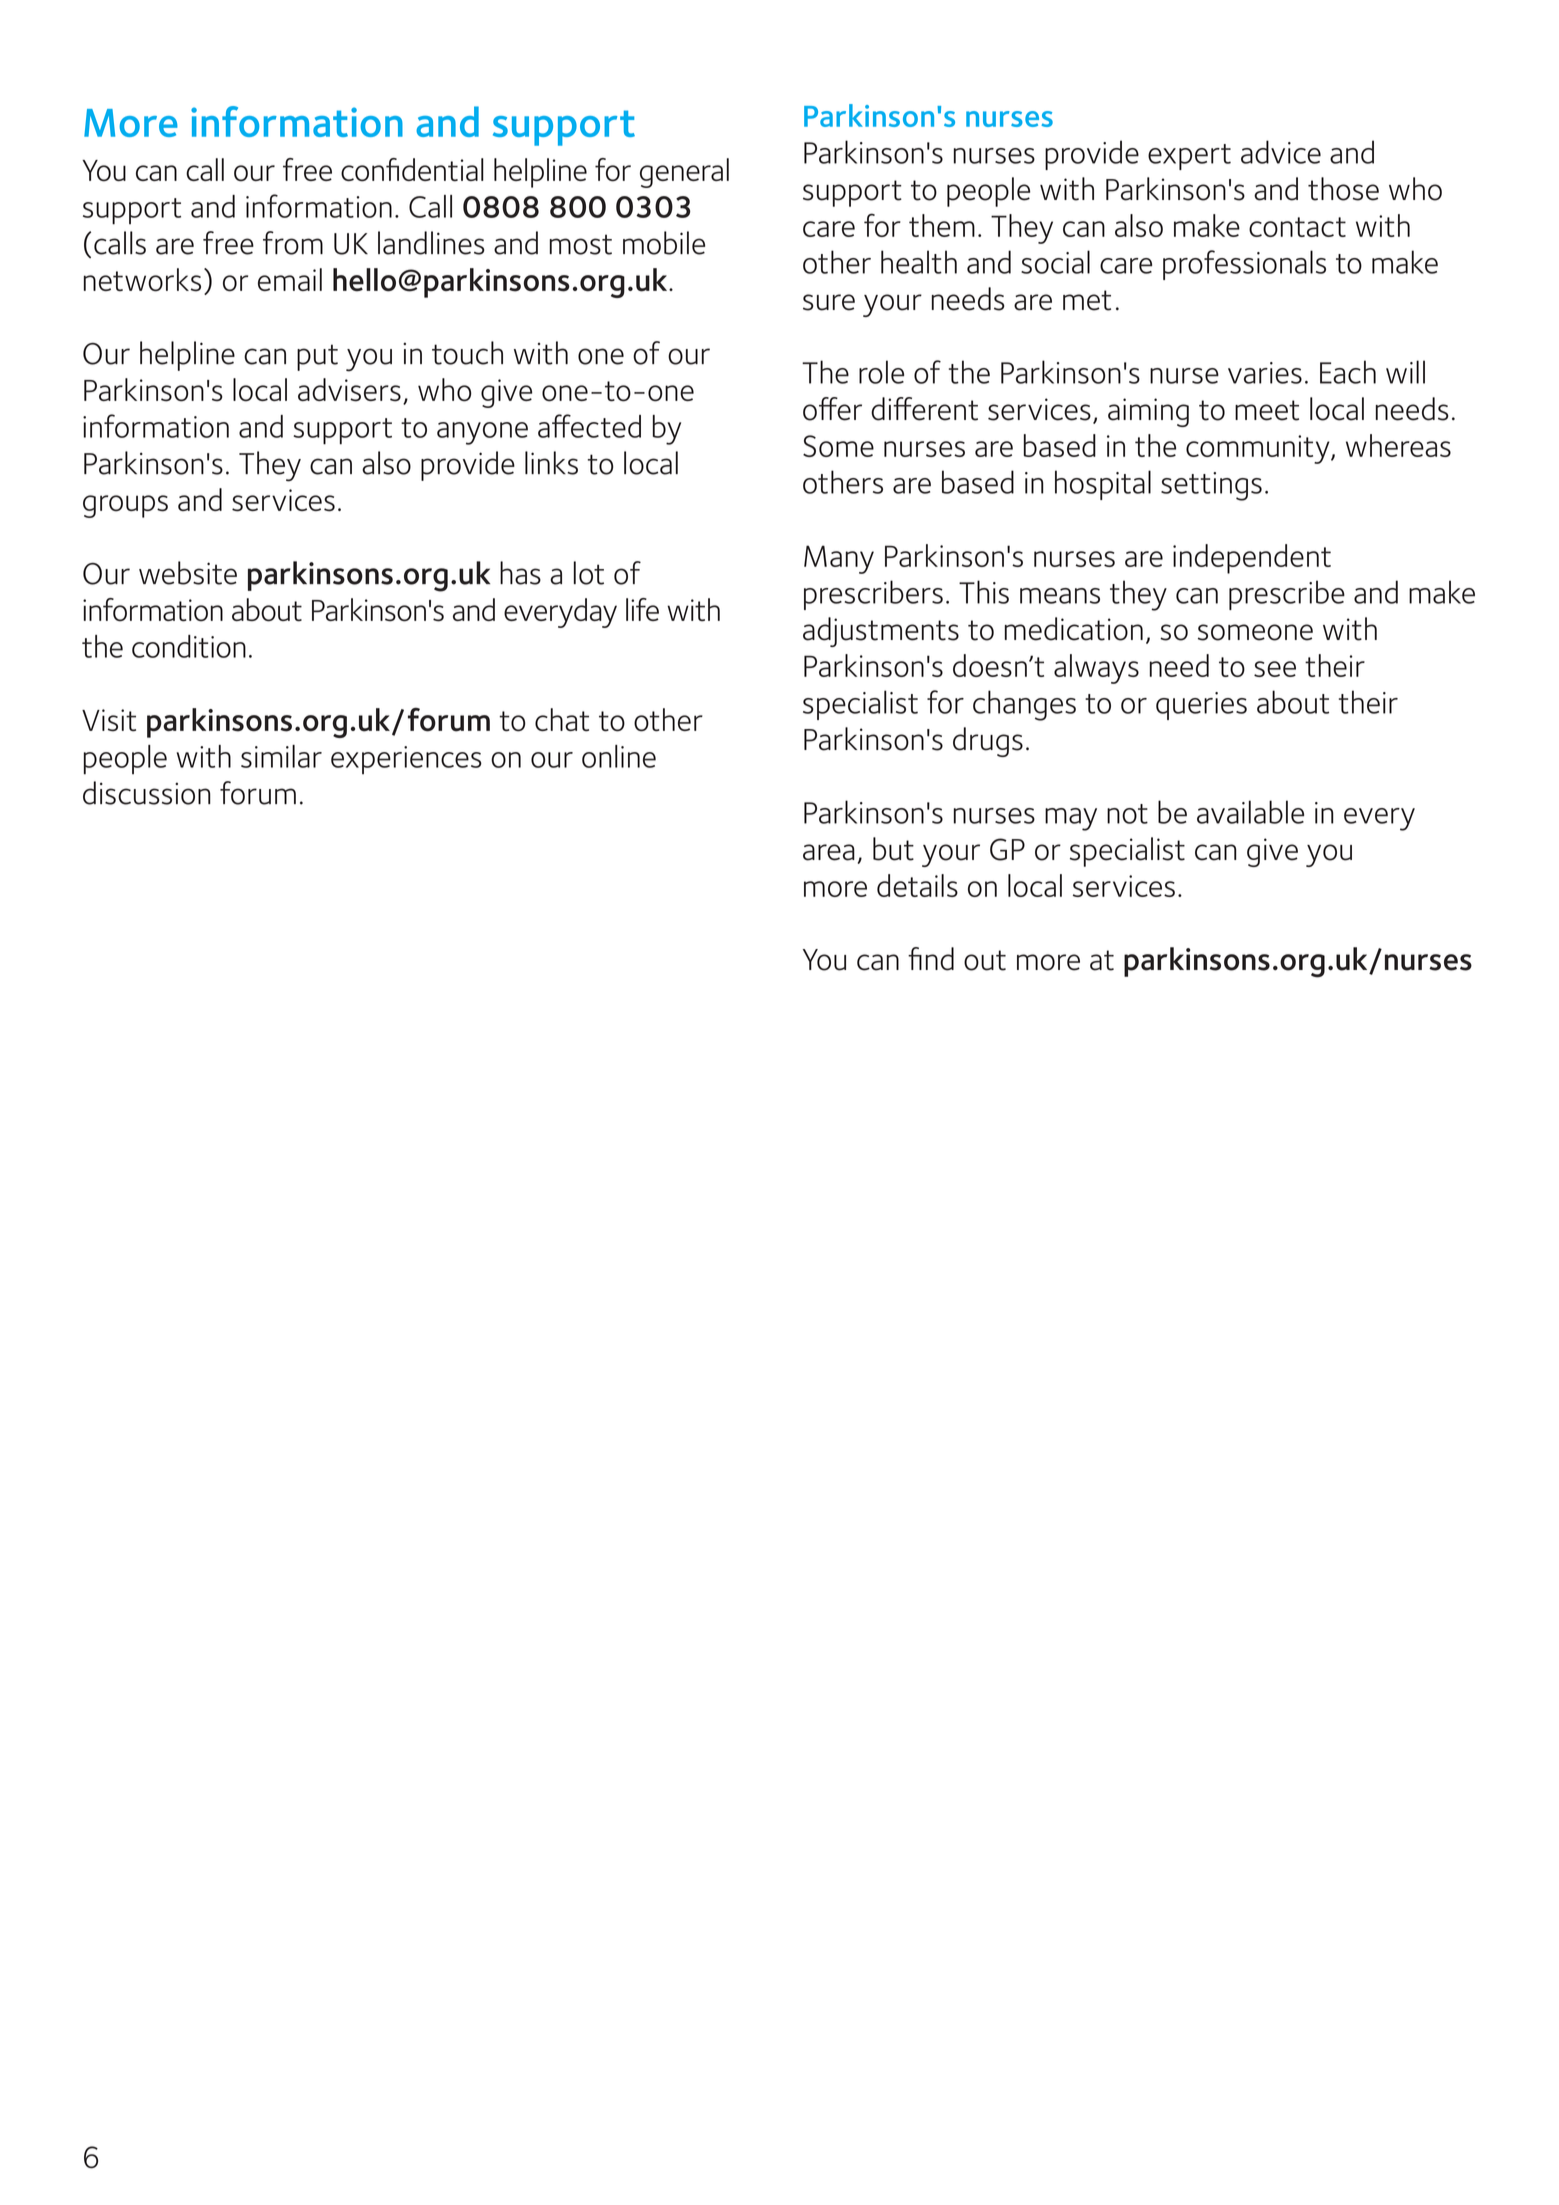 Image resolution: width=1559 pixels, height=2205 pixels. I want to click on confidential, so click(412, 170).
